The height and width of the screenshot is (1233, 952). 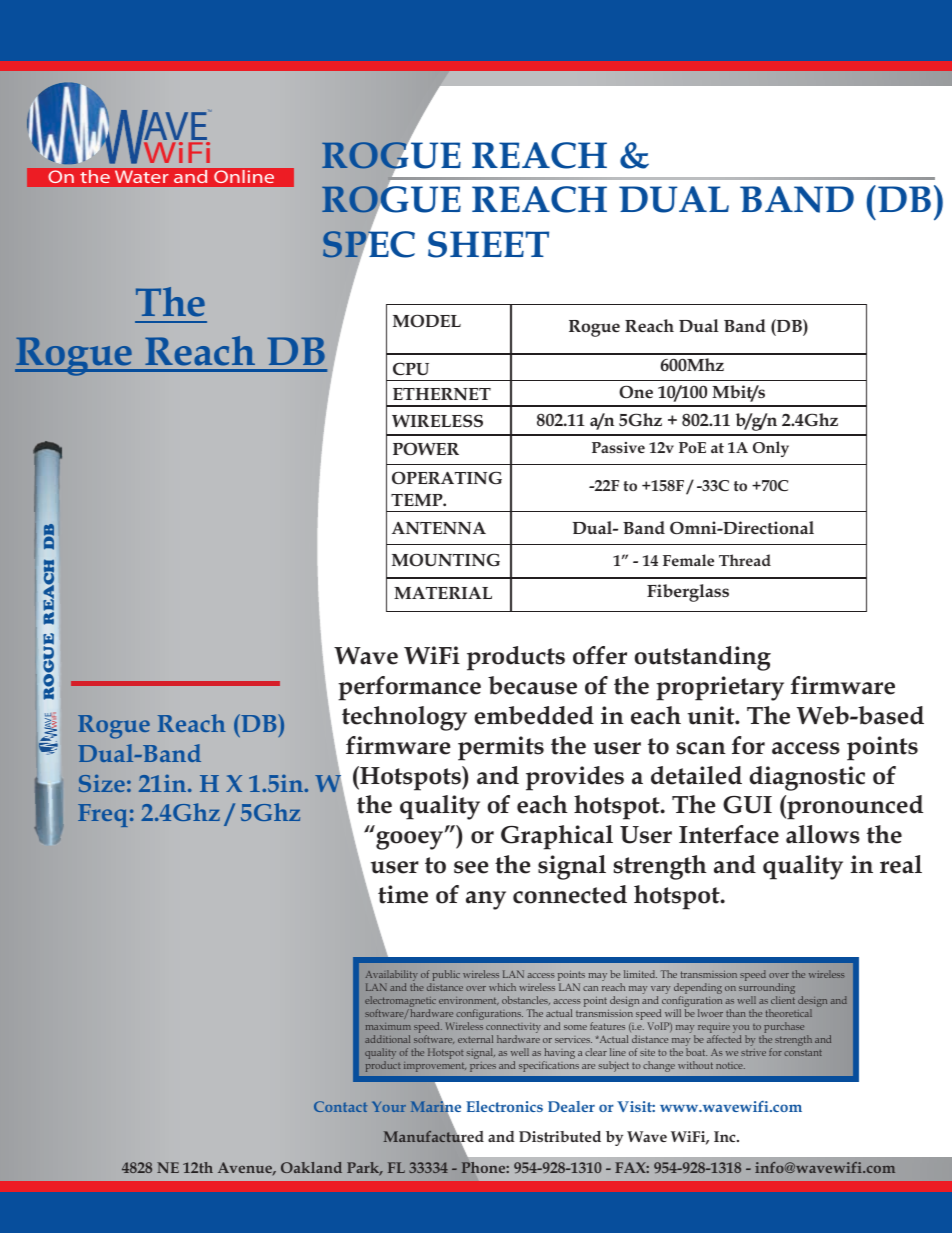 I want to click on embedded, so click(x=534, y=715).
